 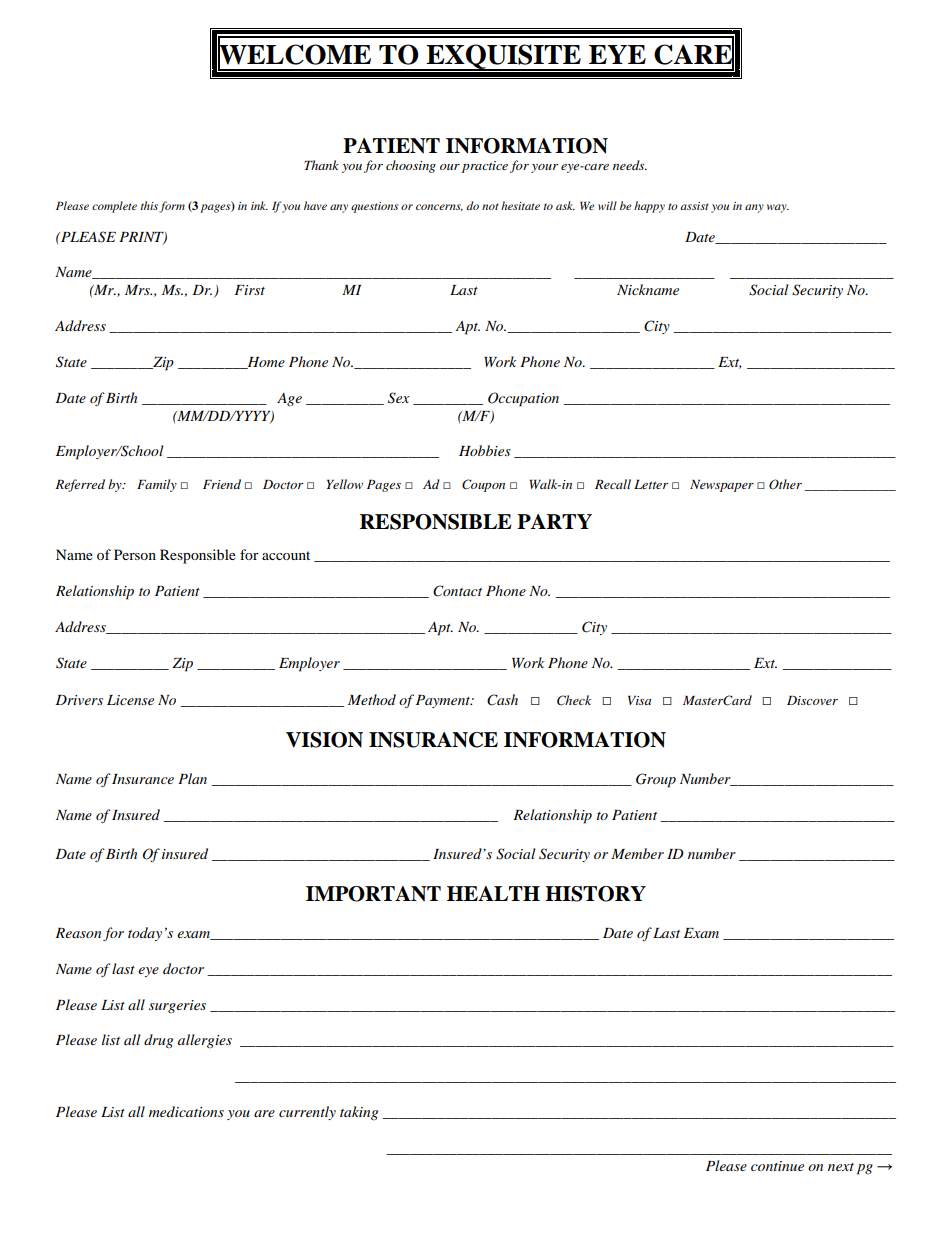 What do you see at coordinates (135, 554) in the screenshot?
I see `Person` at bounding box center [135, 554].
